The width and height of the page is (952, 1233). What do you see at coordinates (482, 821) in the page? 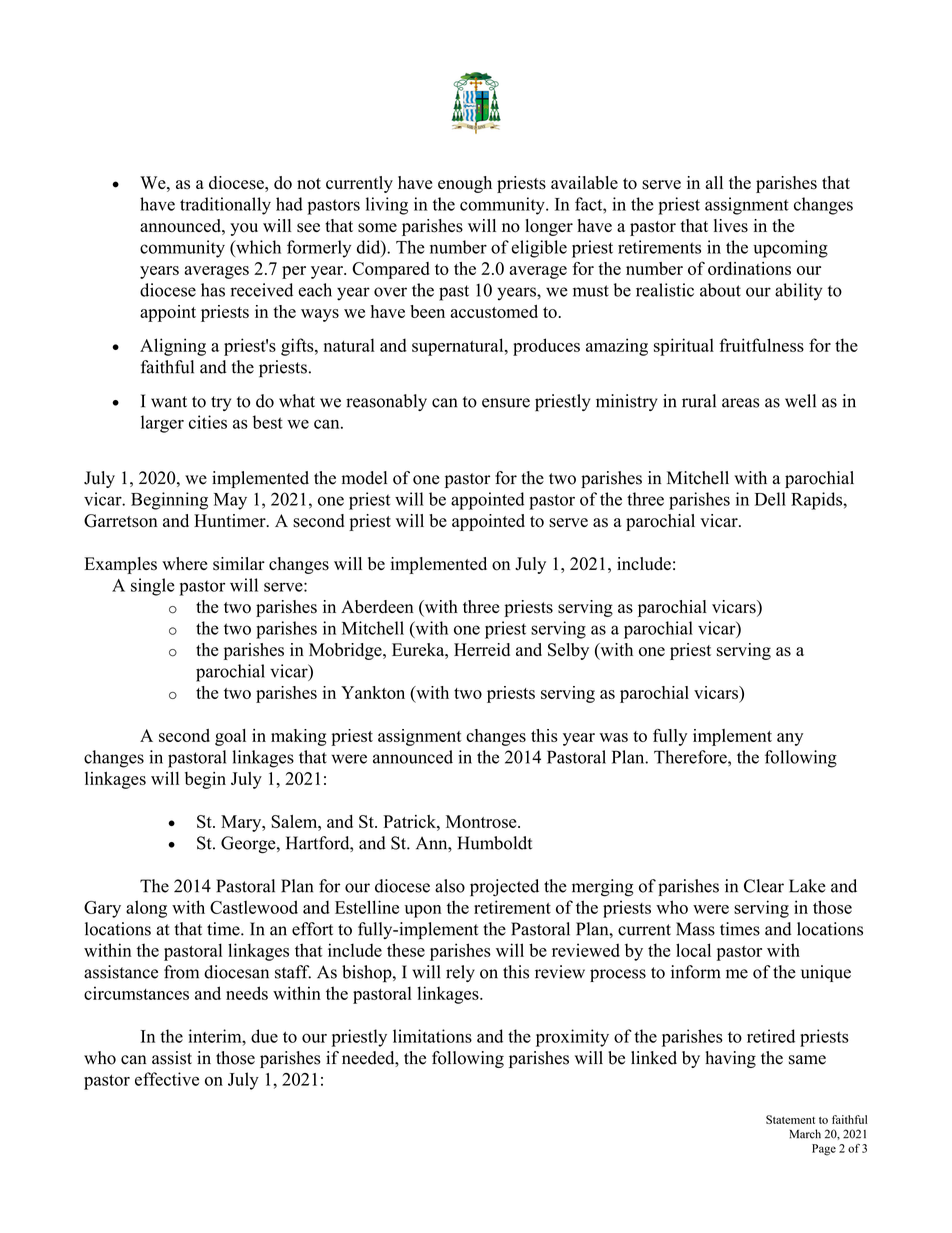
I see `Montrose` at bounding box center [482, 821].
